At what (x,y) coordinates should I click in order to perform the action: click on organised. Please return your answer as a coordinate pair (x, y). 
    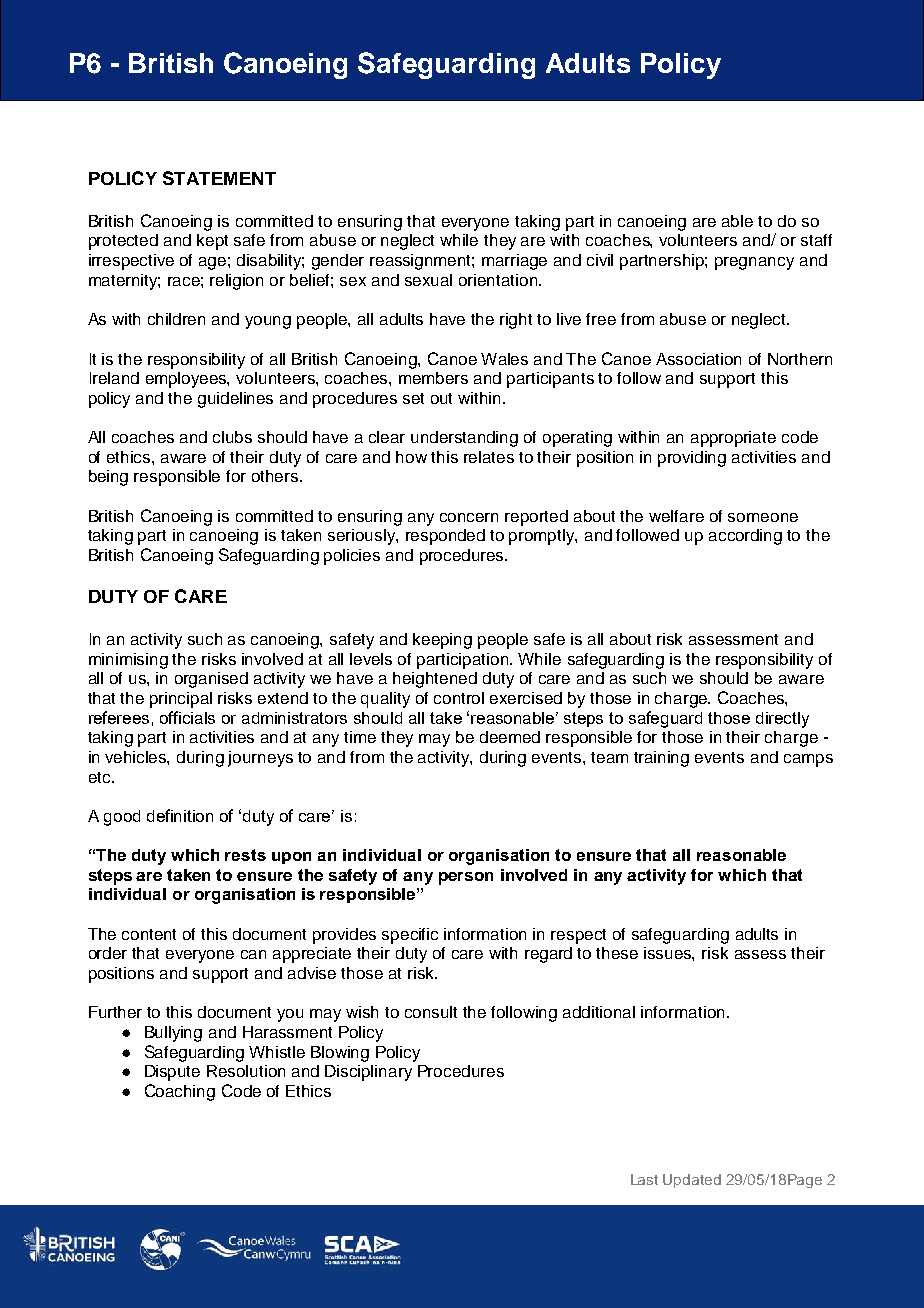
    Looking at the image, I should click on (211, 680).
